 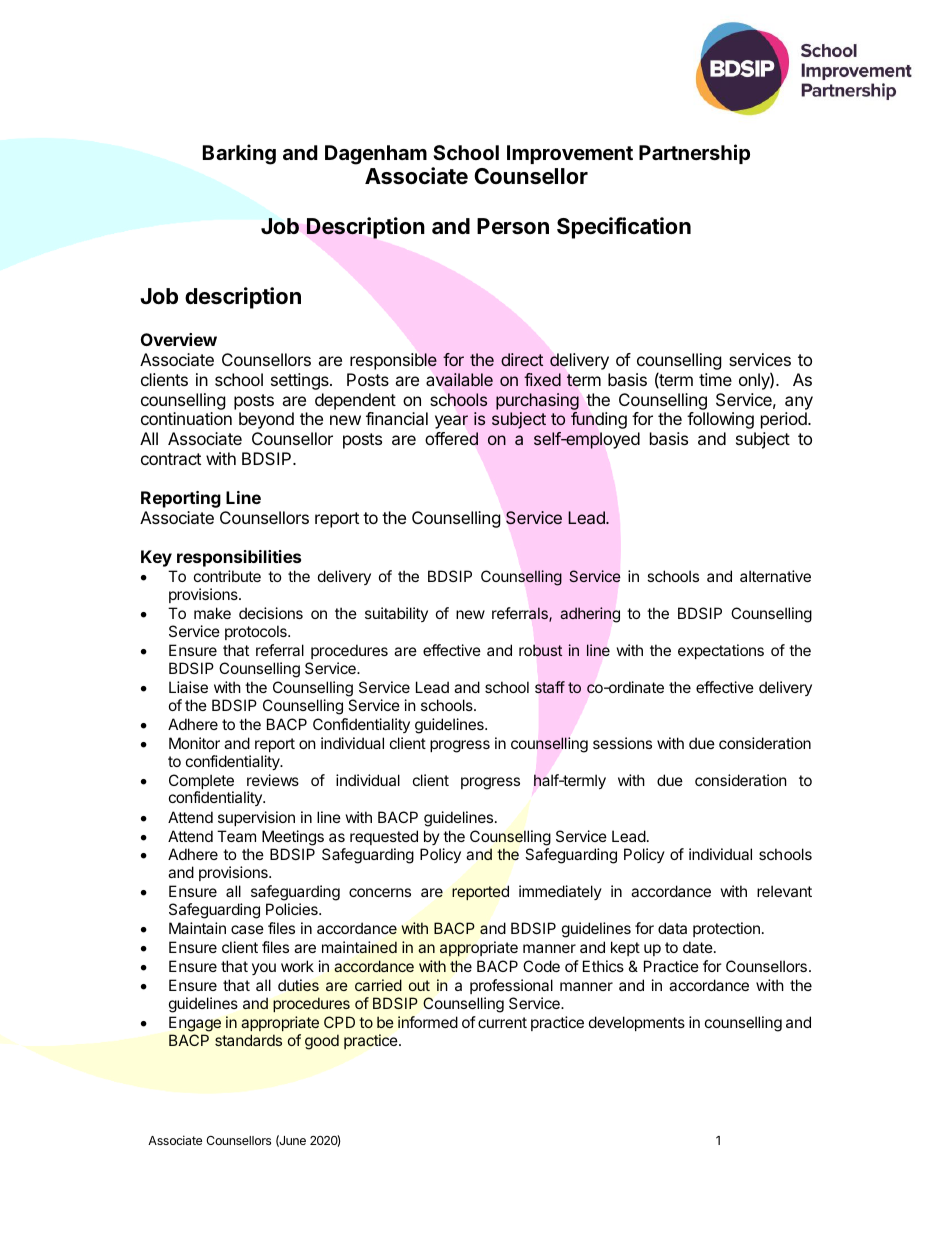 What do you see at coordinates (694, 154) in the image?
I see `Partnership` at bounding box center [694, 154].
